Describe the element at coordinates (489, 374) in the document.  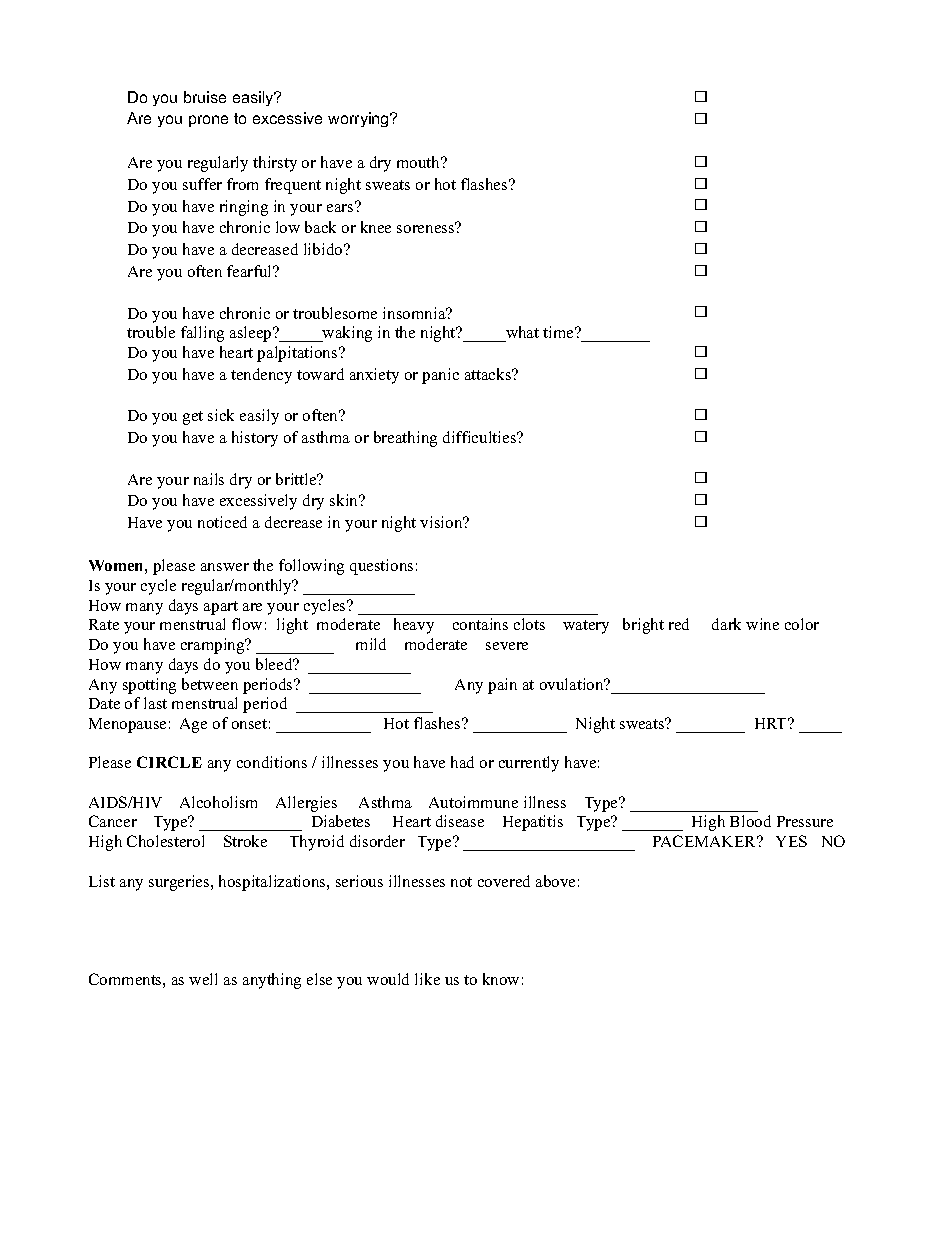
I see `attacks` at that location.
